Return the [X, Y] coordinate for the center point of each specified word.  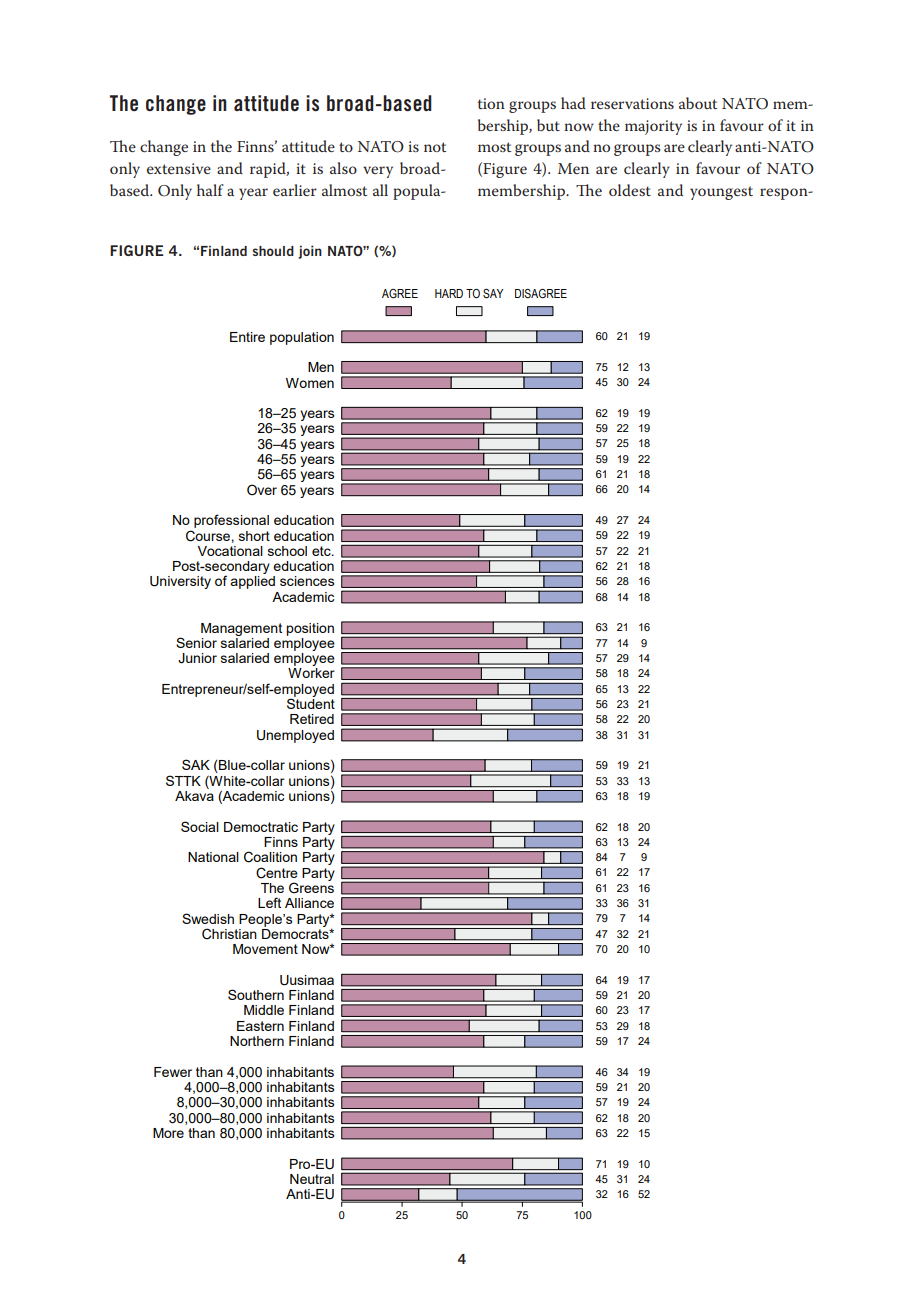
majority [653, 127]
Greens [311, 887]
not [435, 147]
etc [322, 551]
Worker [311, 673]
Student [311, 702]
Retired [312, 719]
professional [231, 521]
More [168, 1133]
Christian [229, 934]
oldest [630, 190]
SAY [493, 294]
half [210, 190]
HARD [449, 293]
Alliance [309, 903]
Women [310, 383]
